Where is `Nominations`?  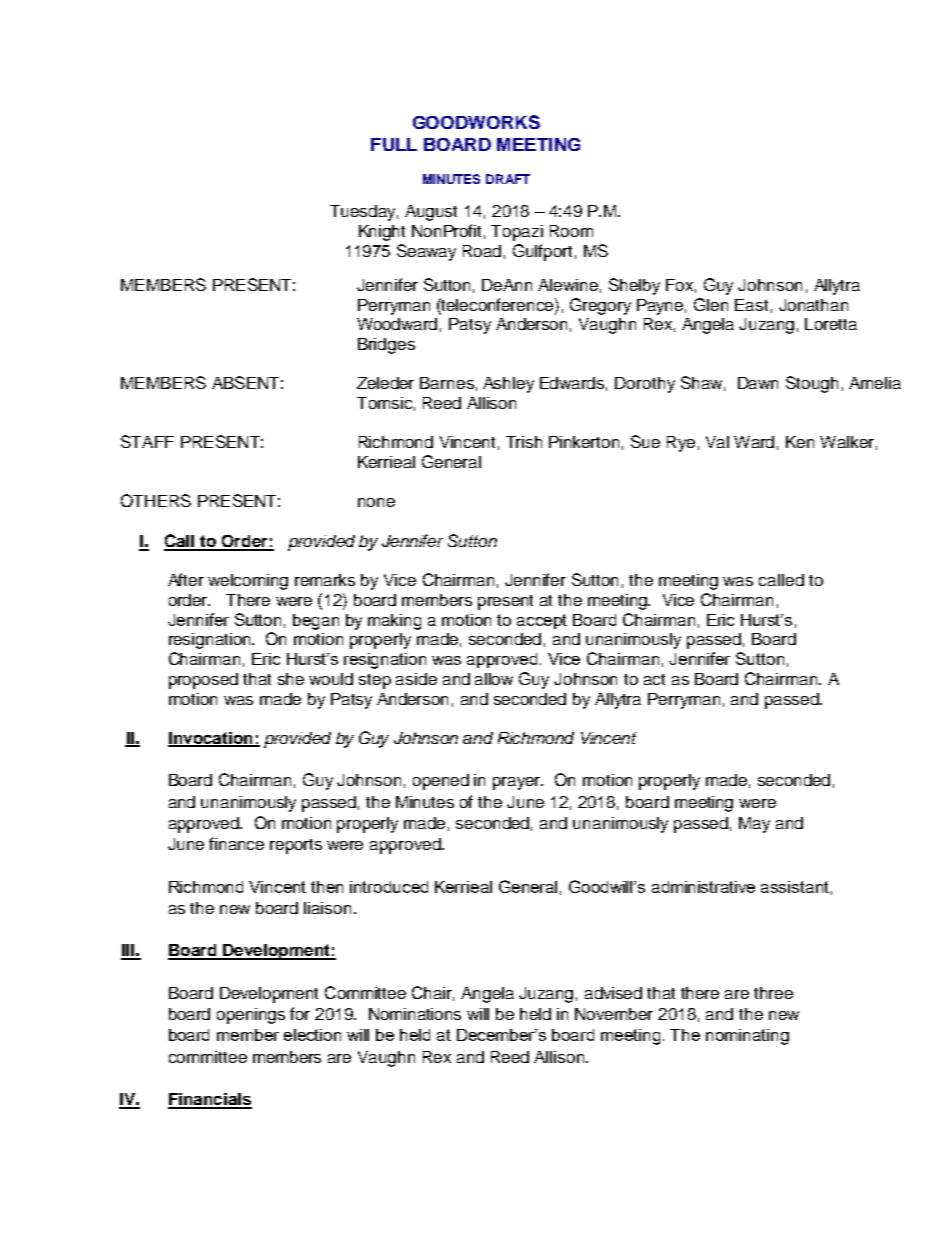 Nominations is located at coordinates (415, 1014).
